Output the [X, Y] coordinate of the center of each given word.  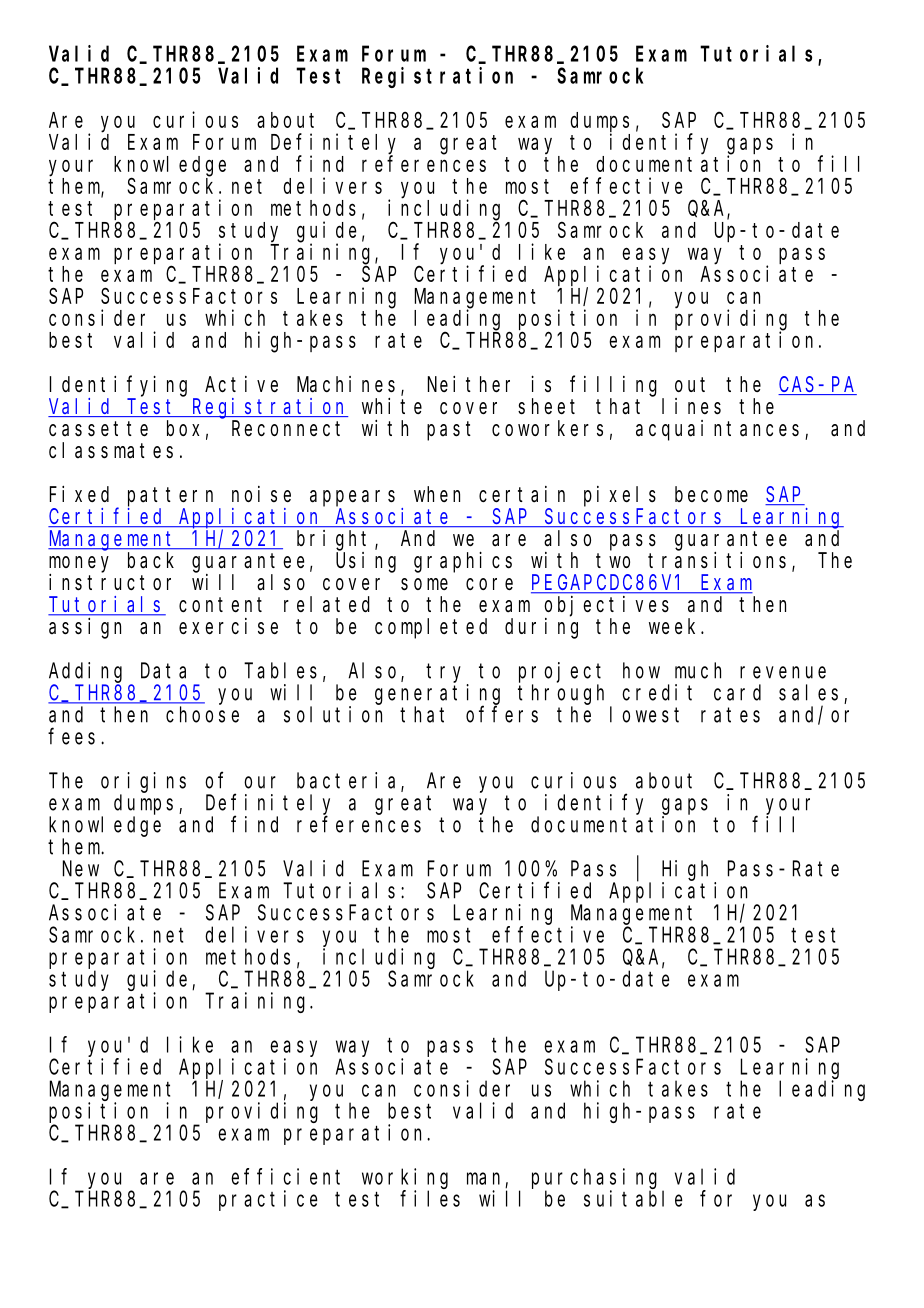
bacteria [349, 781]
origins [143, 782]
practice [268, 1200]
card [737, 692]
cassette [98, 429]
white [392, 406]
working [405, 1178]
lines [691, 406]
